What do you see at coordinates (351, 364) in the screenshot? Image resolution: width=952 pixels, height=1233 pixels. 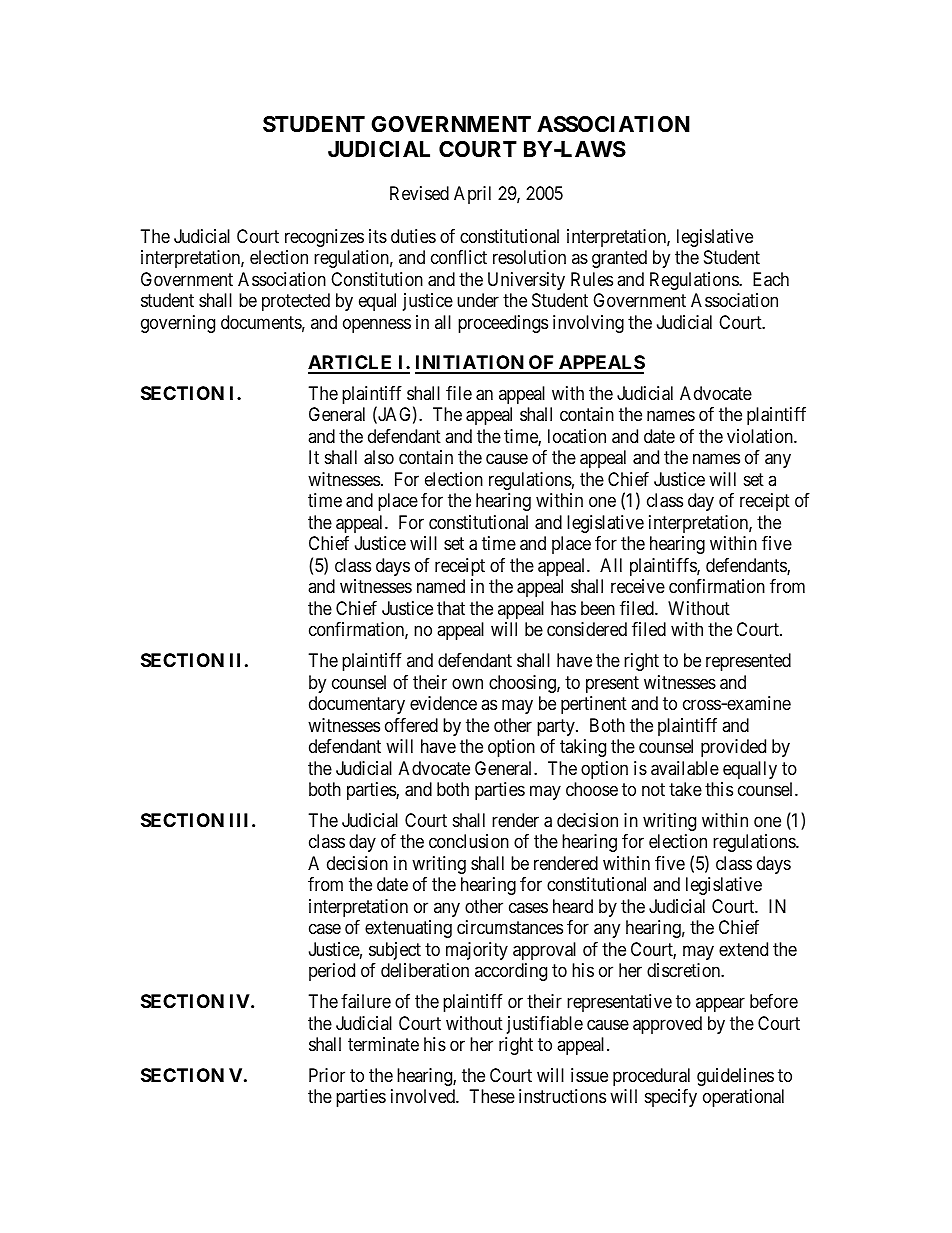 I see `ARTICLE` at bounding box center [351, 364].
